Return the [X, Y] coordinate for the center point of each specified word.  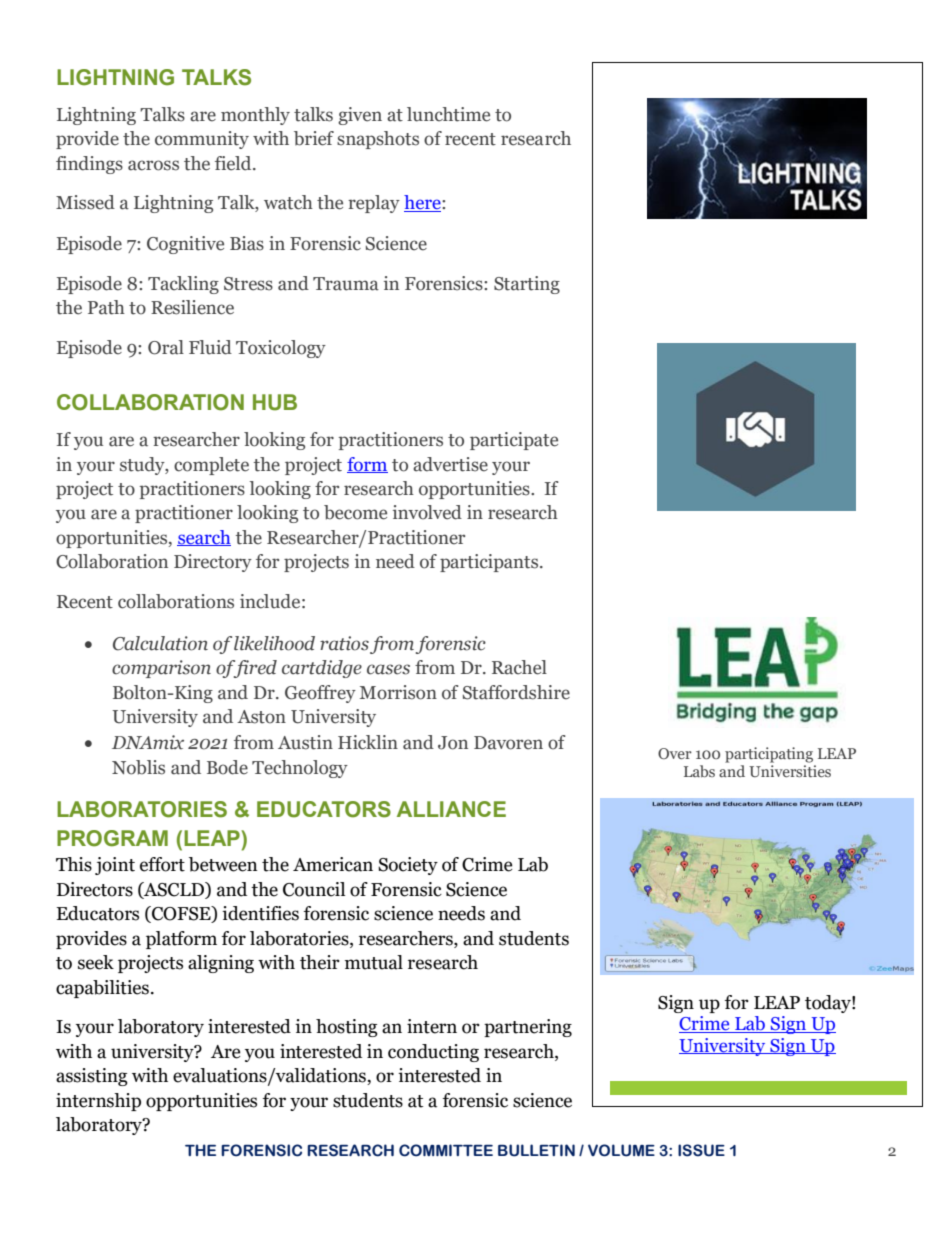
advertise [450, 464]
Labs [699, 771]
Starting [527, 285]
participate [514, 441]
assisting [92, 1077]
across [153, 165]
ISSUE [701, 1150]
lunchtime [448, 114]
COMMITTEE [446, 1150]
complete [211, 466]
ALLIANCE [451, 809]
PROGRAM [112, 838]
